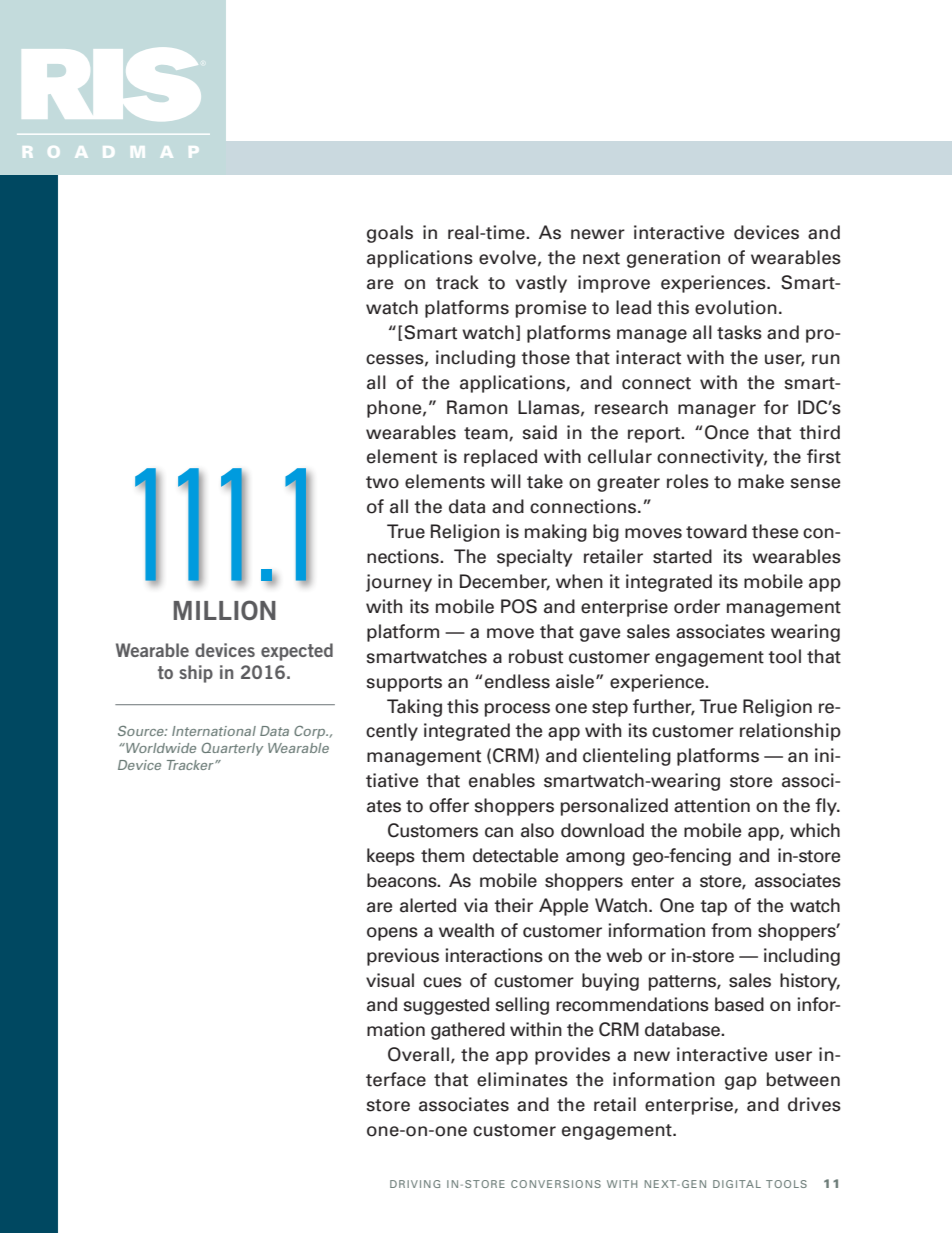 Image resolution: width=952 pixels, height=1233 pixels. What do you see at coordinates (815, 830) in the screenshot?
I see `which` at bounding box center [815, 830].
